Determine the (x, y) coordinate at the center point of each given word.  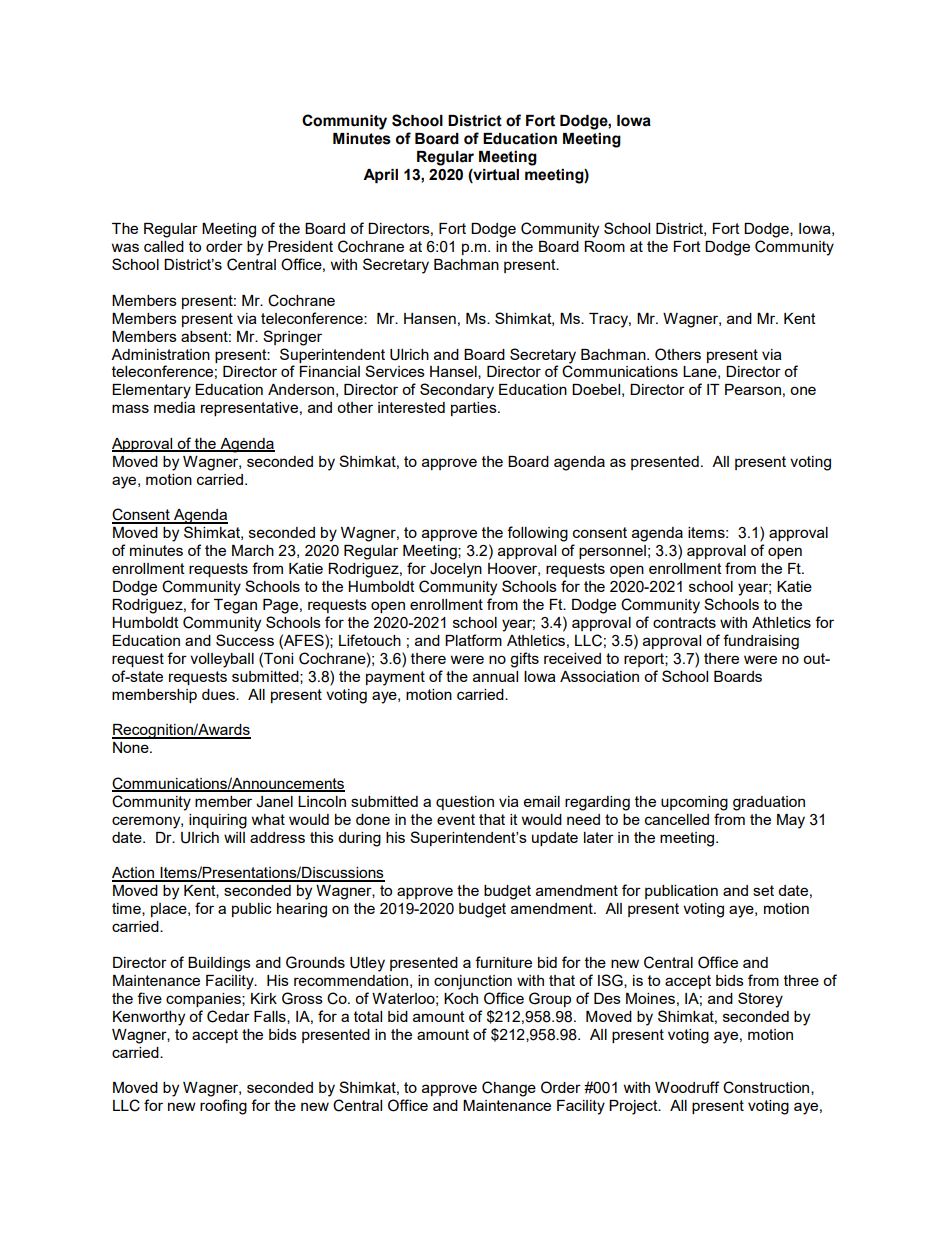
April (380, 176)
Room (604, 246)
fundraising (761, 642)
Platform (473, 640)
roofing (223, 1107)
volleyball (222, 660)
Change (509, 1089)
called (164, 246)
